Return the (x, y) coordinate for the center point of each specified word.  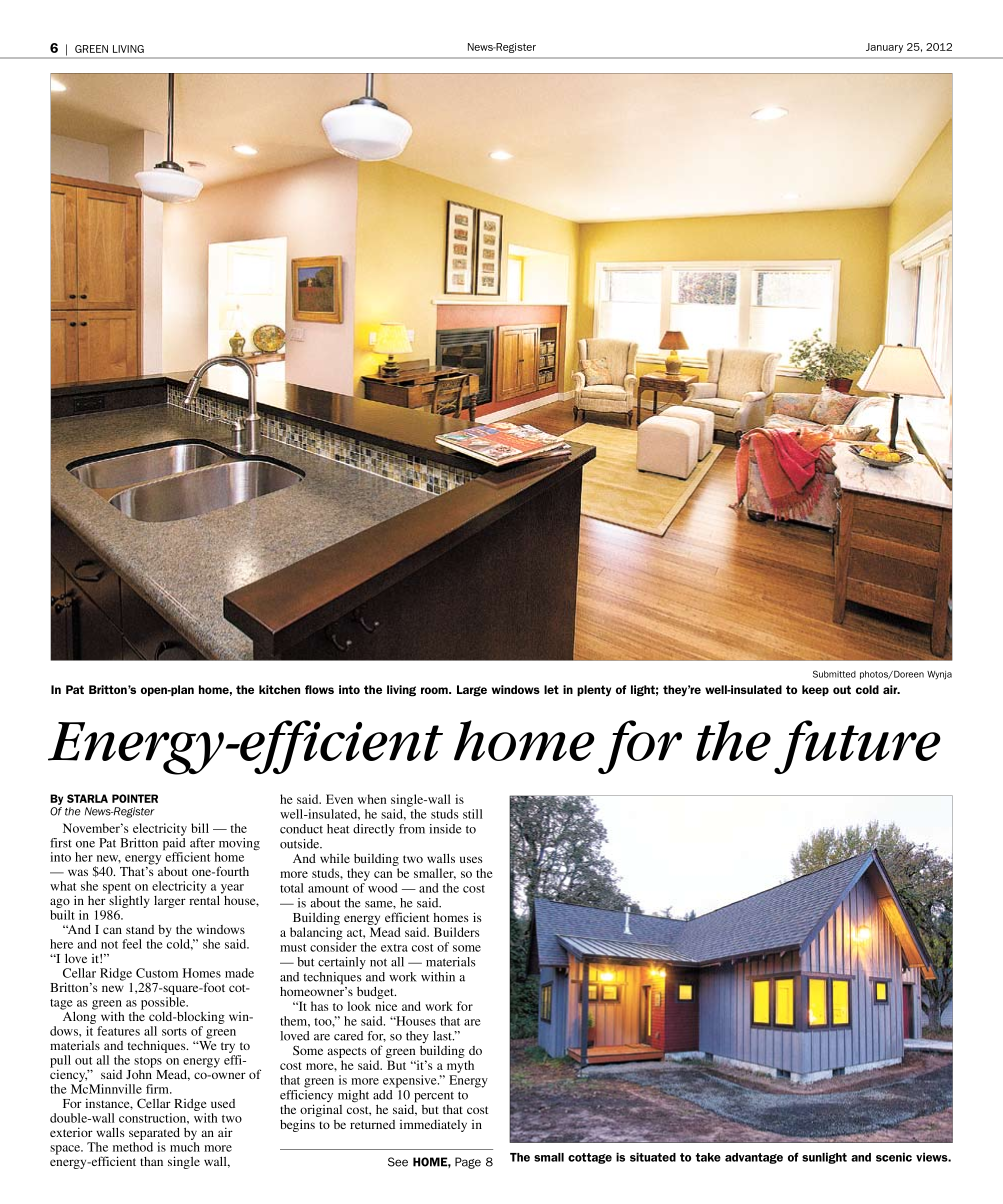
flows (319, 689)
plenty (594, 690)
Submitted (834, 674)
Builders (456, 932)
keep (815, 690)
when (372, 799)
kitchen (279, 689)
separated (154, 1134)
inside (445, 829)
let (551, 689)
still (473, 814)
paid (174, 844)
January (884, 48)
